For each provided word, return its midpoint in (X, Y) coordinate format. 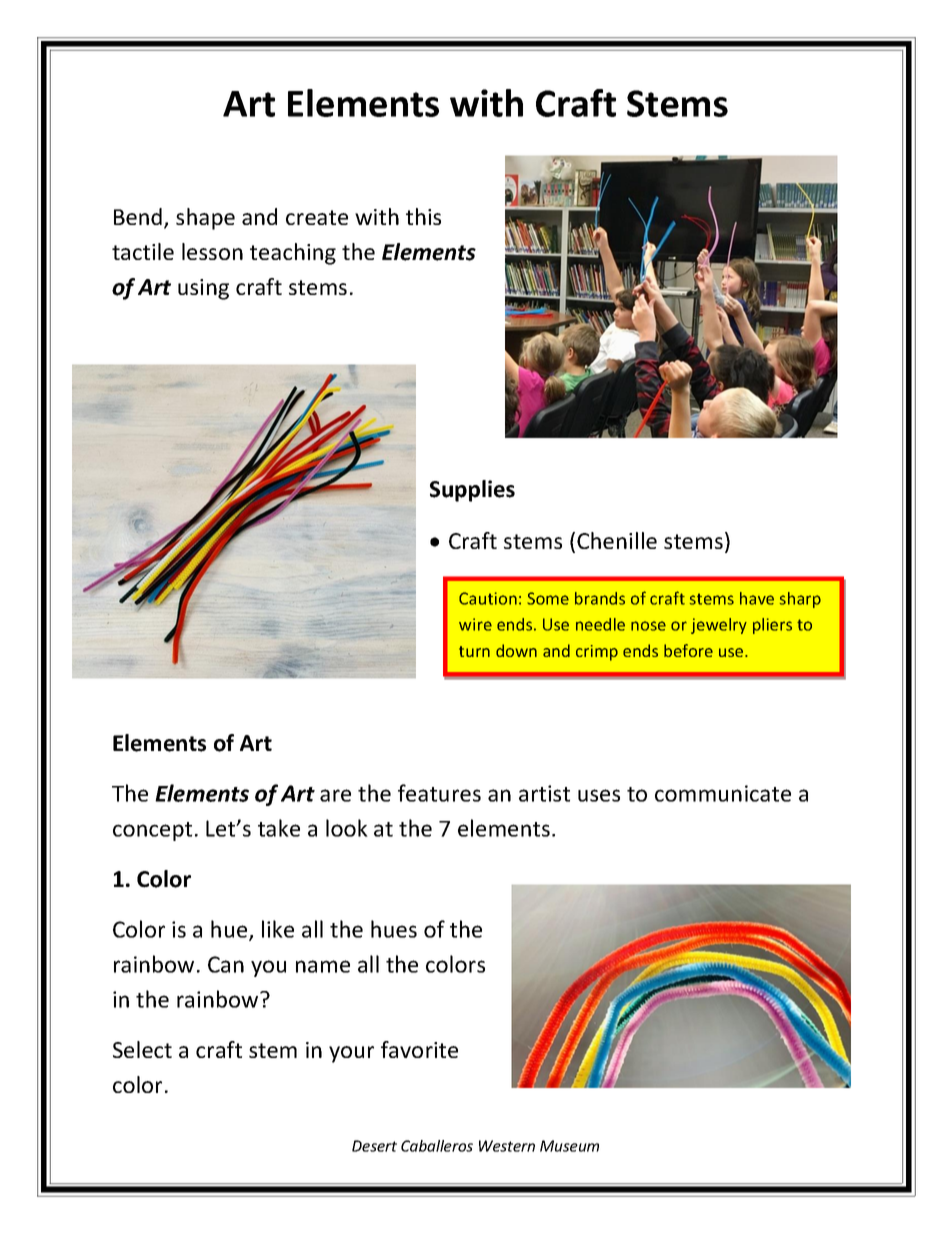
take (279, 828)
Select (142, 1049)
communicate (723, 793)
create (317, 217)
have (757, 598)
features (439, 793)
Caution (488, 598)
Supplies (472, 491)
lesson (212, 251)
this (423, 216)
